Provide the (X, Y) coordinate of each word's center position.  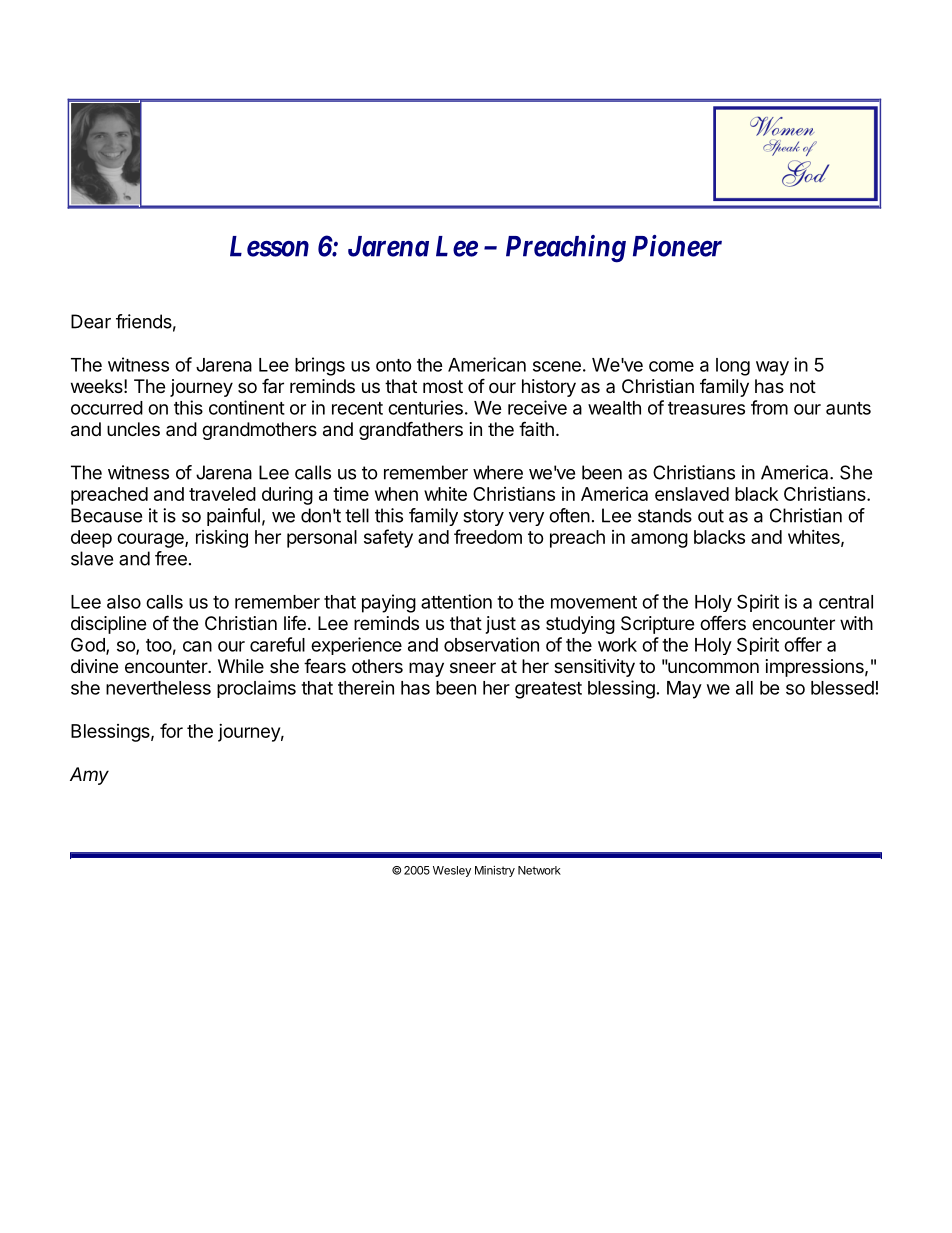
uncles (133, 429)
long (733, 367)
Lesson (269, 246)
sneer (473, 667)
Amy (89, 776)
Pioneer (677, 246)
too (159, 645)
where (498, 472)
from (769, 407)
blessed (842, 688)
